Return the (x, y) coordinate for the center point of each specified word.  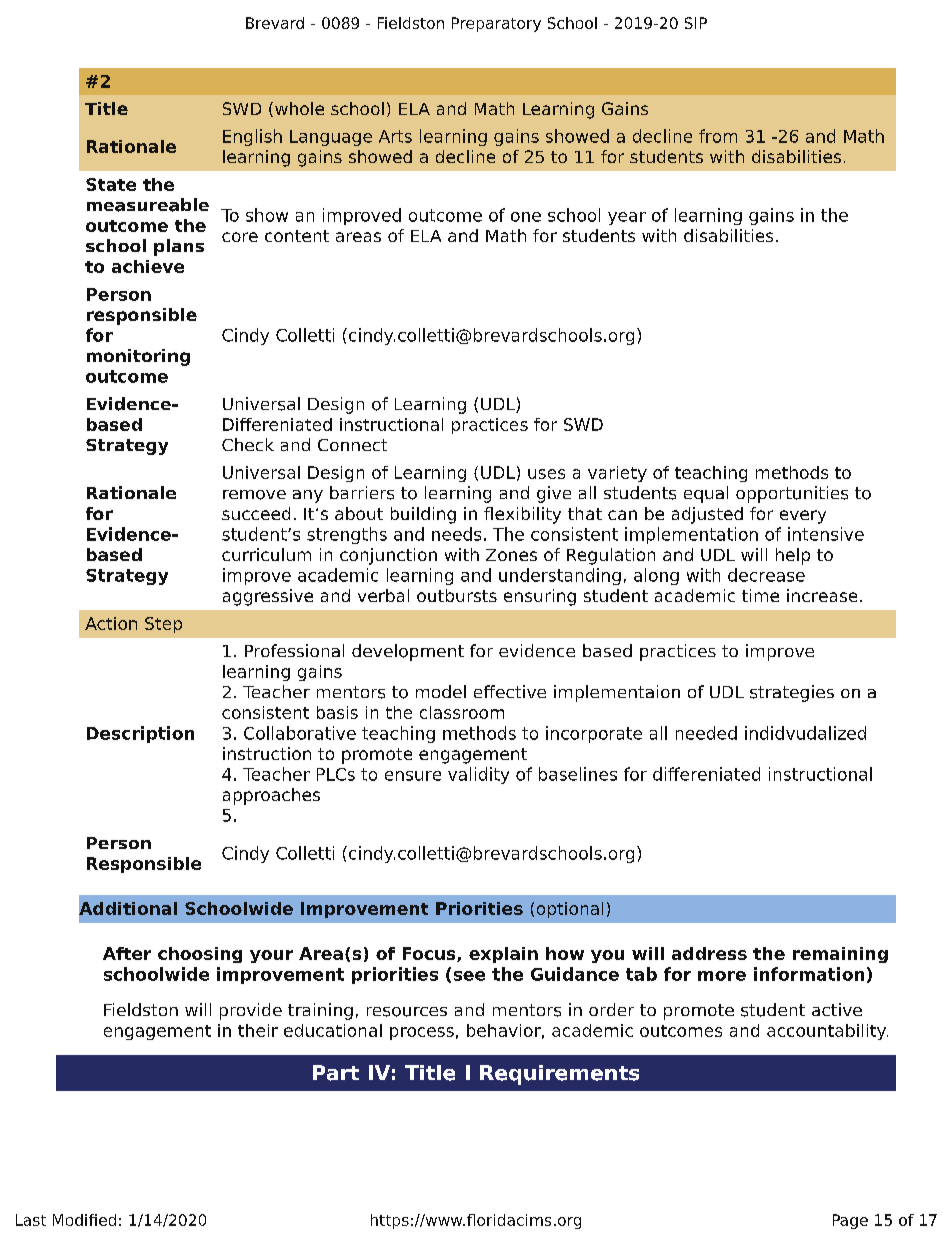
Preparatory (496, 24)
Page (850, 1221)
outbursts (457, 595)
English (252, 137)
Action (111, 623)
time (760, 595)
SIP (696, 23)
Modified (84, 1220)
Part (336, 1073)
